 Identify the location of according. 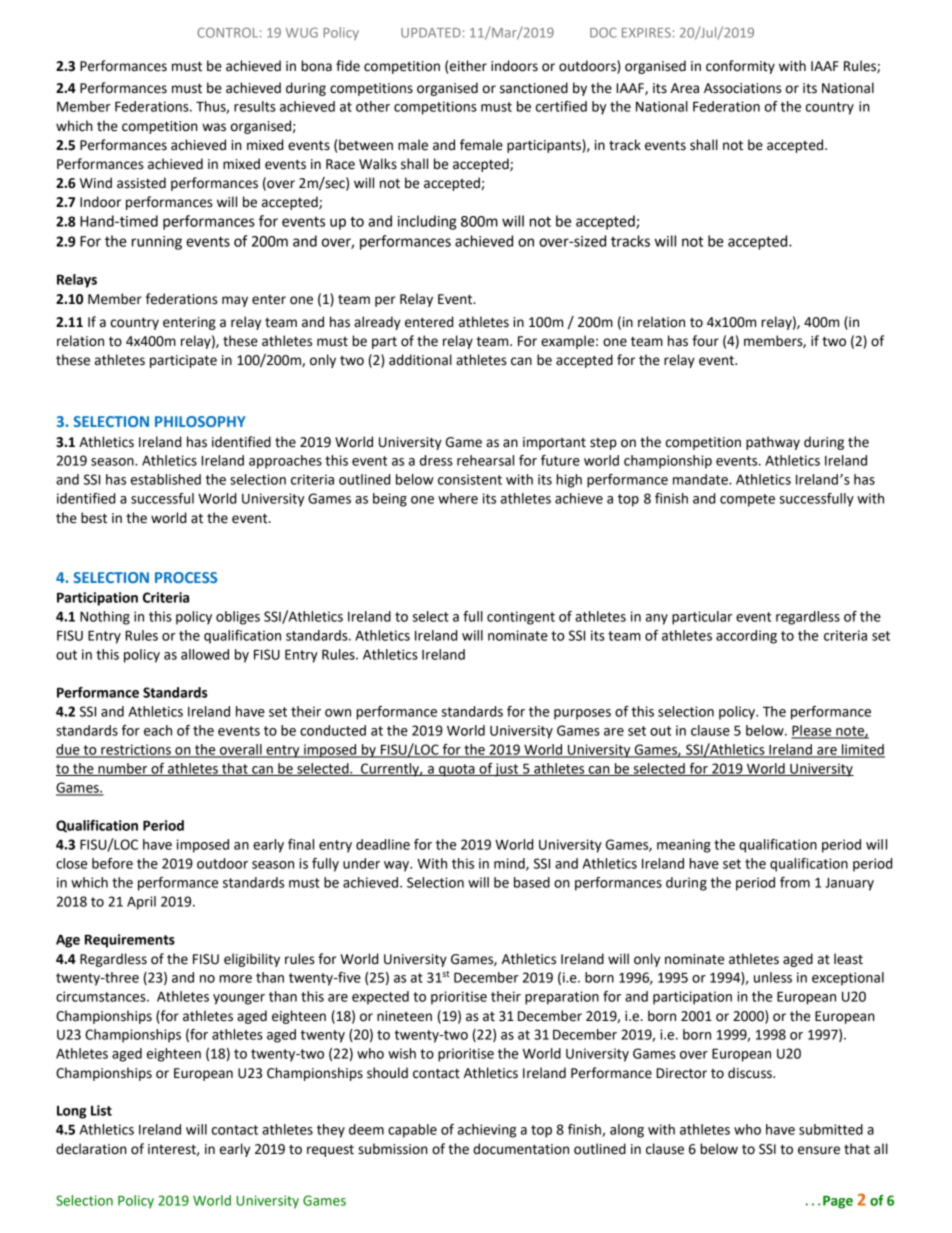
(746, 637).
